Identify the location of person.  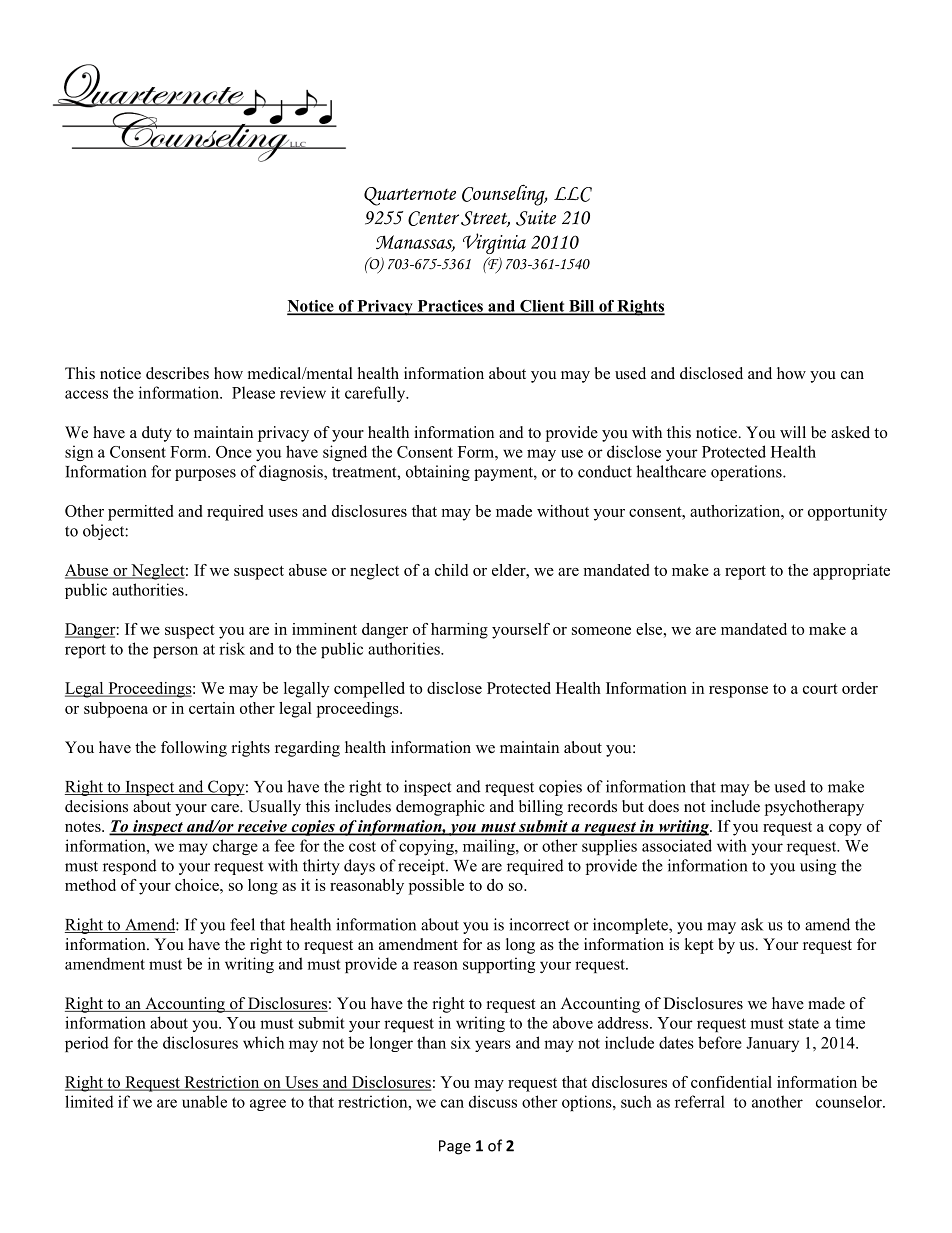
(175, 652).
